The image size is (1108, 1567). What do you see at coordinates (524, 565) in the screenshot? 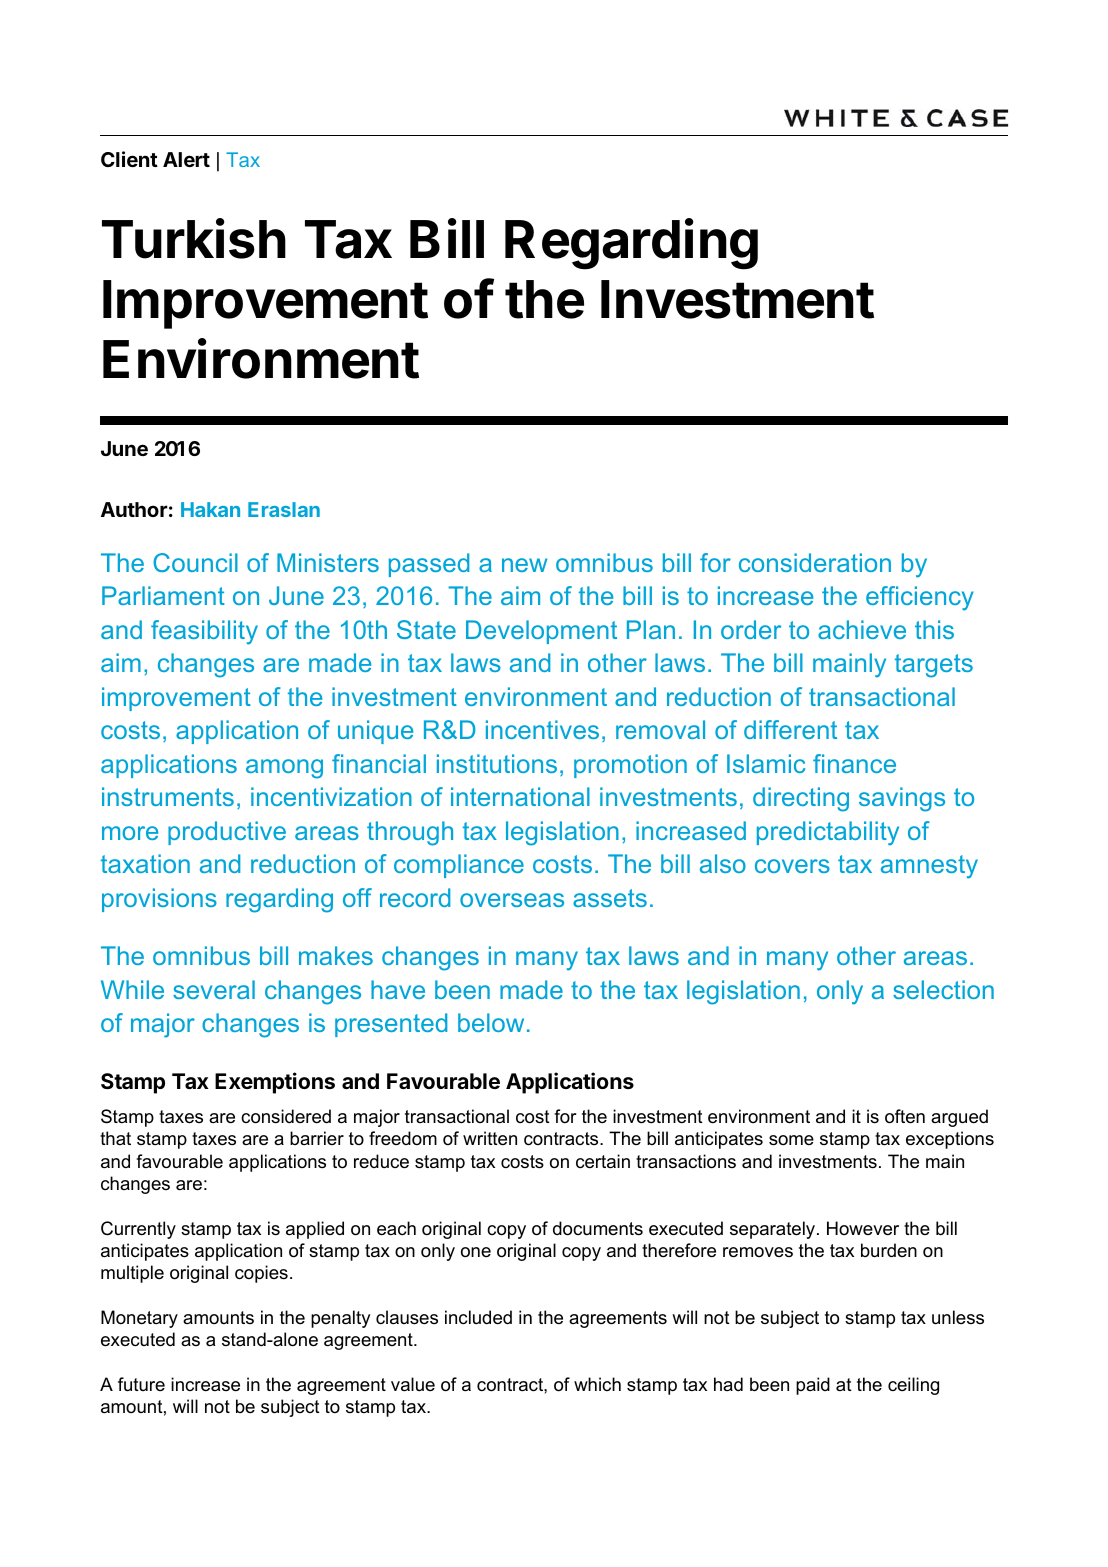
I see `new` at bounding box center [524, 565].
